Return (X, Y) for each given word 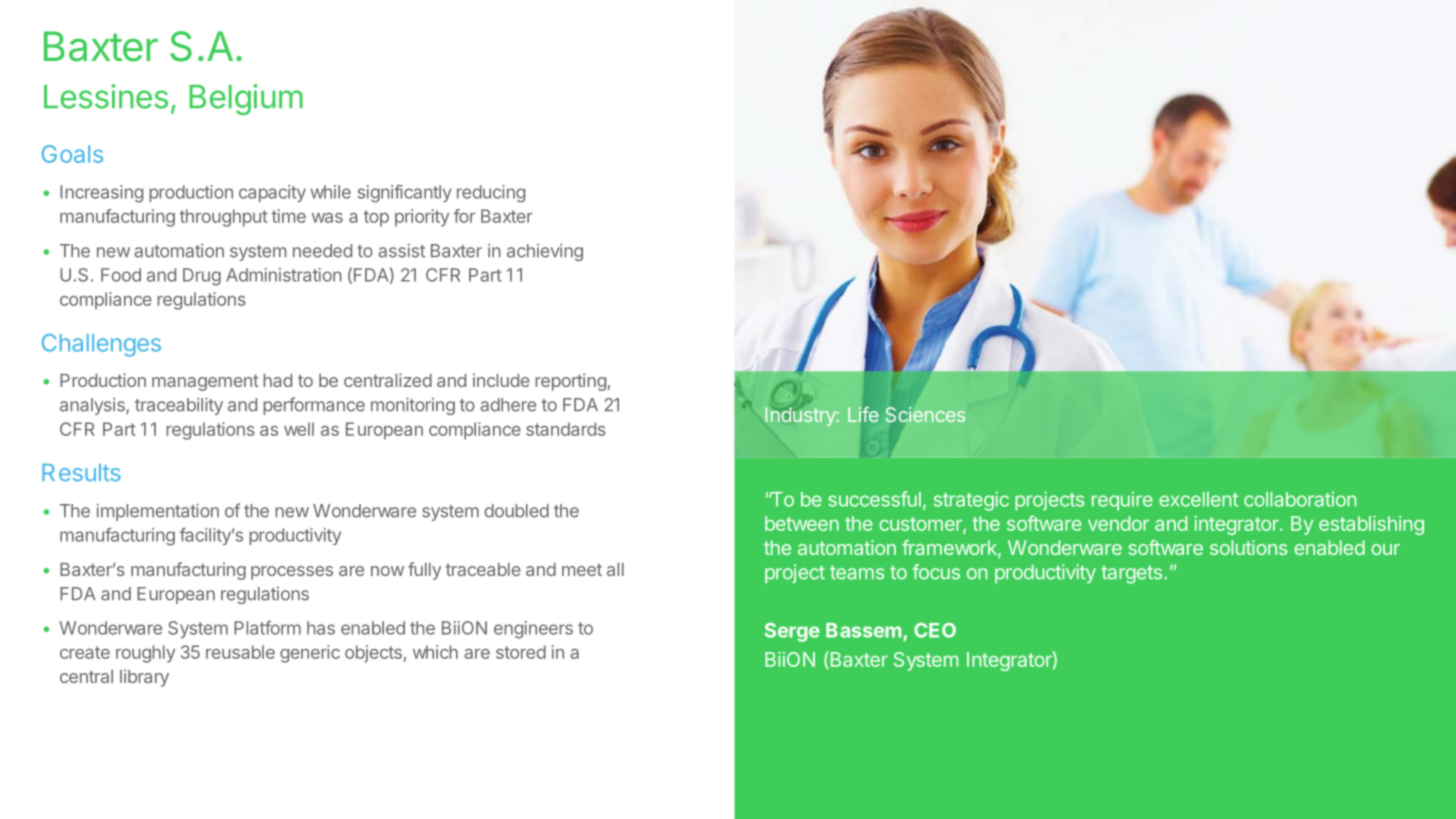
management (205, 383)
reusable (240, 652)
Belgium (246, 99)
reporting (570, 382)
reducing (491, 194)
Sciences (925, 414)
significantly (404, 193)
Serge (792, 632)
